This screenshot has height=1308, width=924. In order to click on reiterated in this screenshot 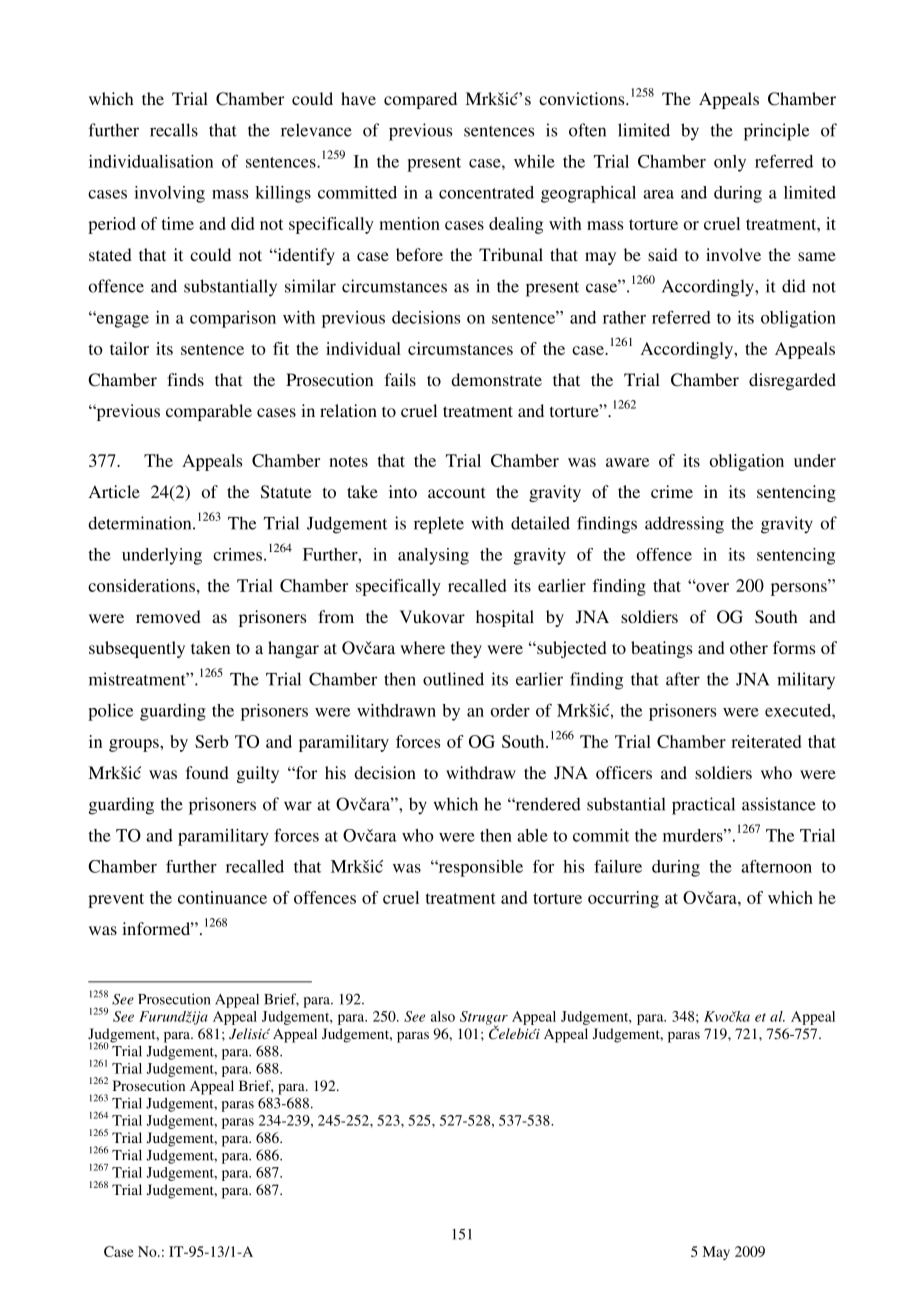, I will do `click(766, 741)`.
